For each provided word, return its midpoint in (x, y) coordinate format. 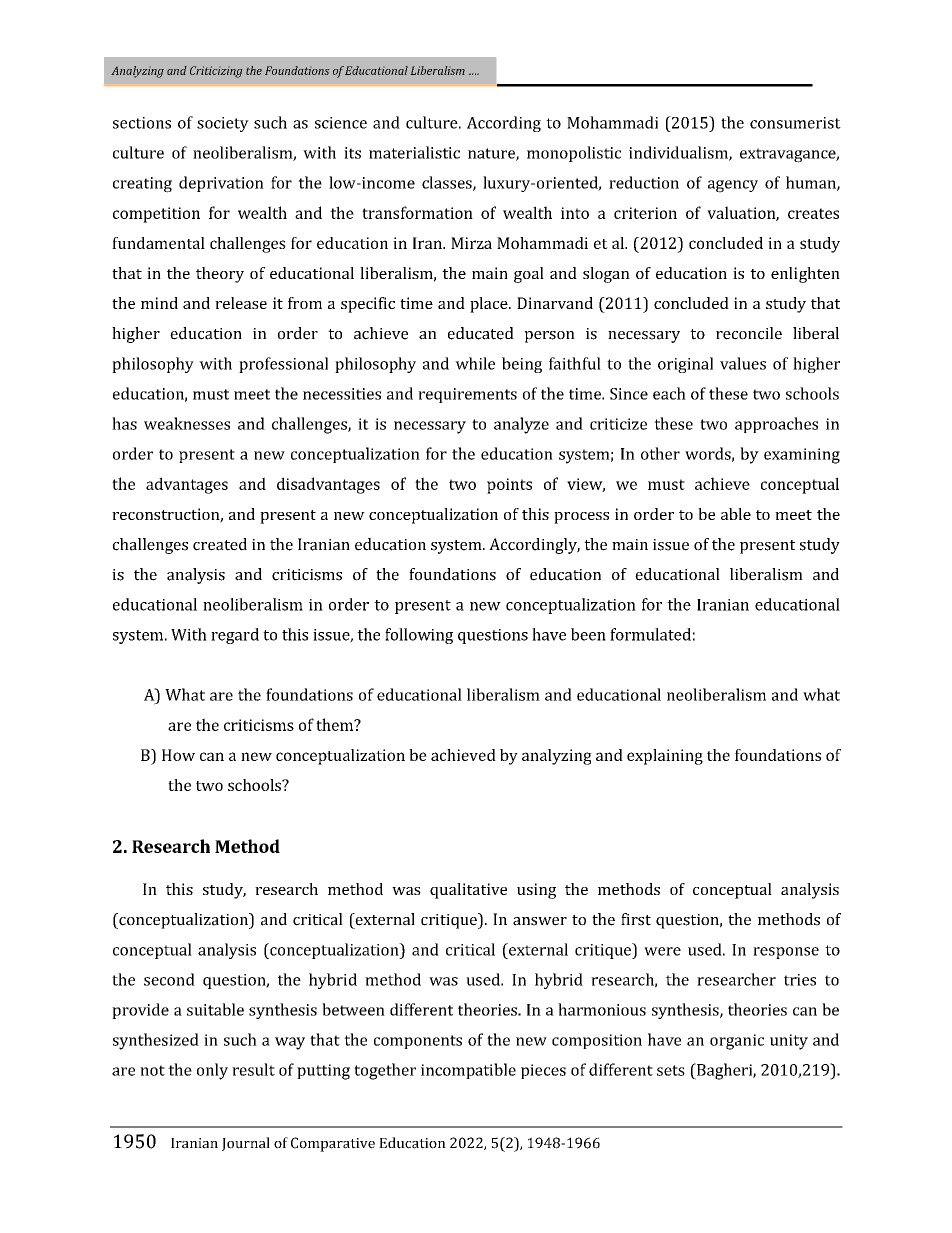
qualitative (468, 891)
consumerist (795, 123)
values (743, 363)
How (178, 755)
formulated (650, 634)
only (212, 1071)
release (241, 303)
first (636, 919)
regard (235, 636)
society (223, 124)
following (419, 636)
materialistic (414, 152)
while (475, 363)
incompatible (468, 1071)
